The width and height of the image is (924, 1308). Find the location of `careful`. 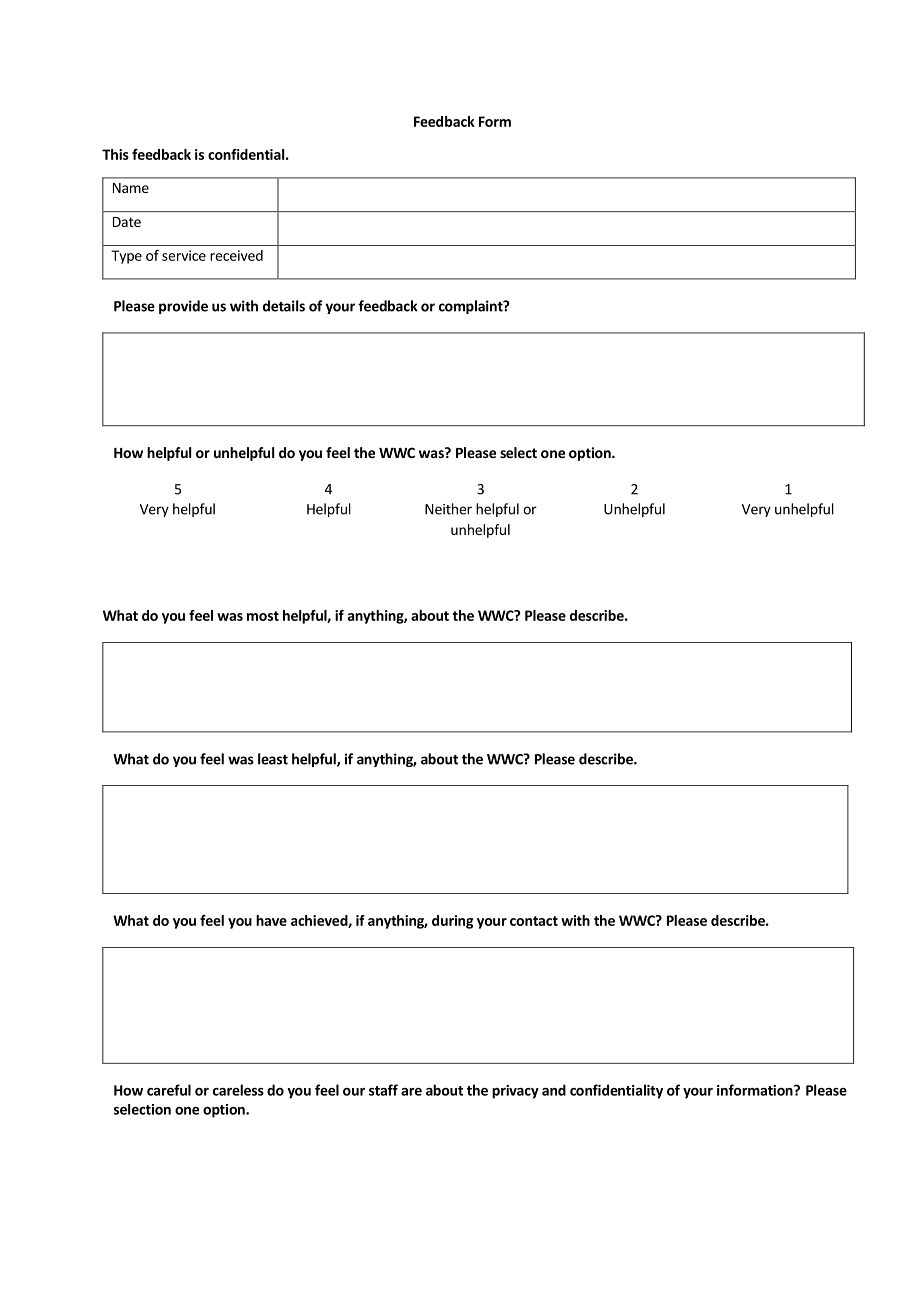

careful is located at coordinates (169, 1090).
